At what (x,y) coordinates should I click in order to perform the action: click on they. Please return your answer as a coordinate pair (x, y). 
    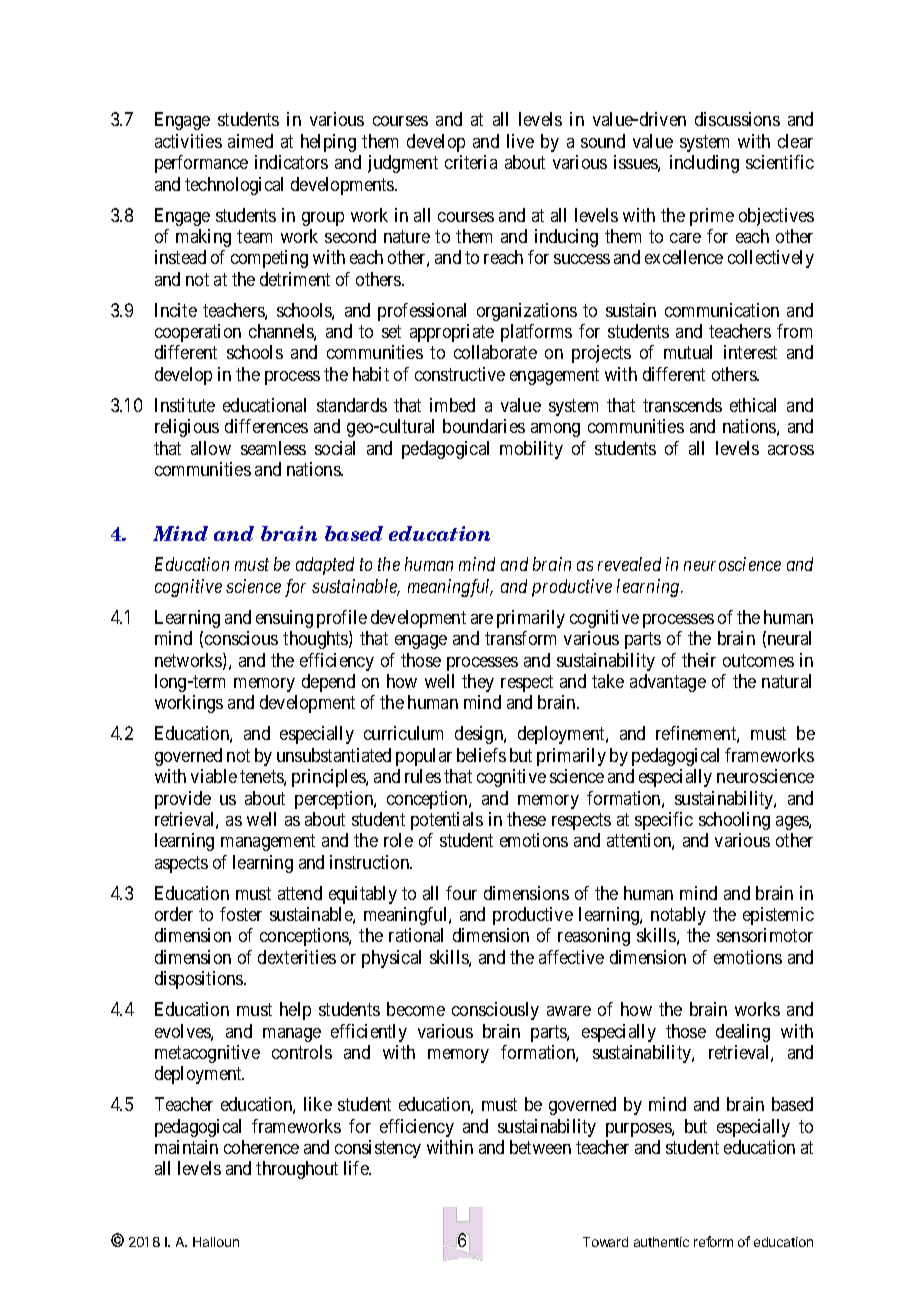
    Looking at the image, I should click on (478, 683).
